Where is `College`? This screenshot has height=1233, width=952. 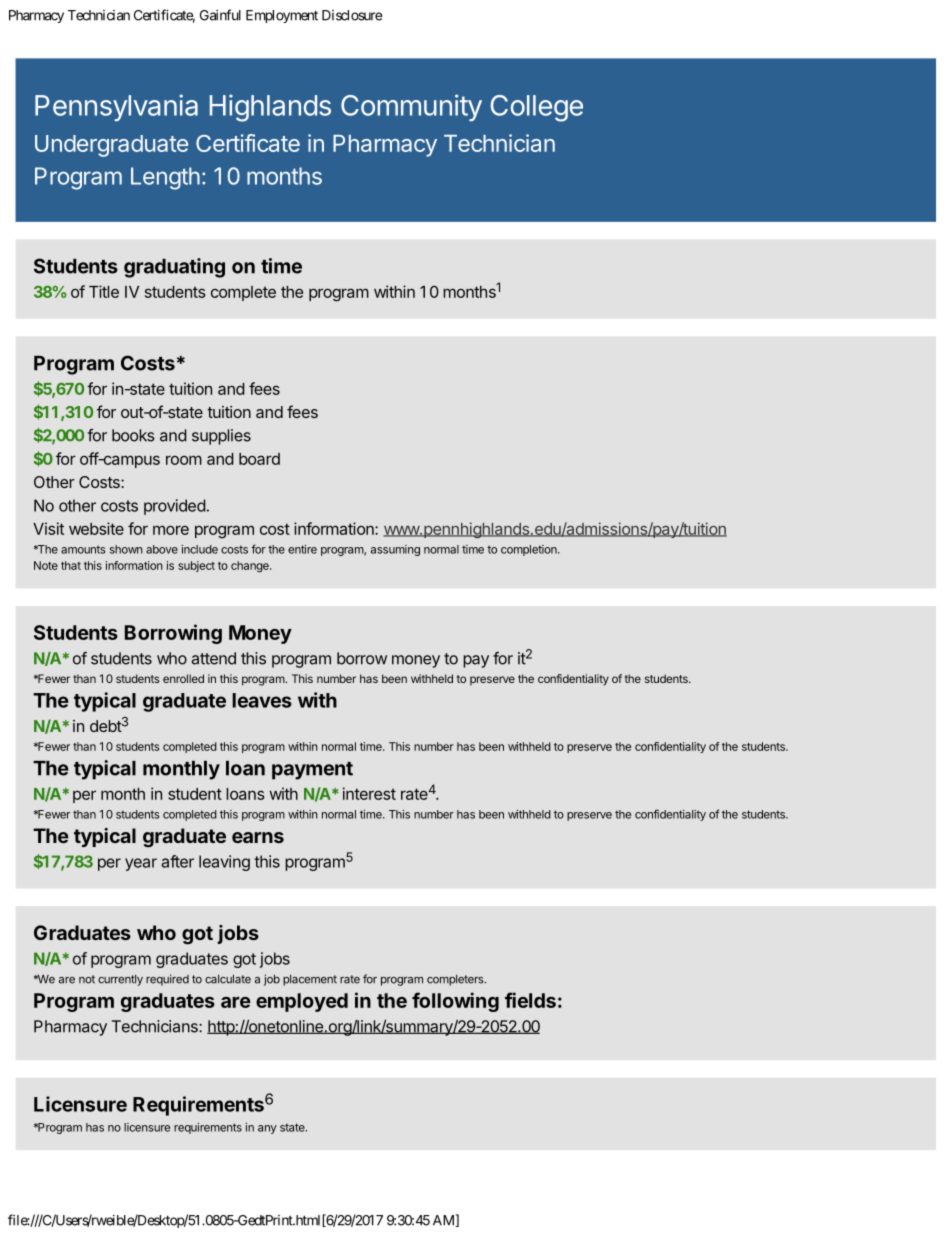 College is located at coordinates (536, 108).
